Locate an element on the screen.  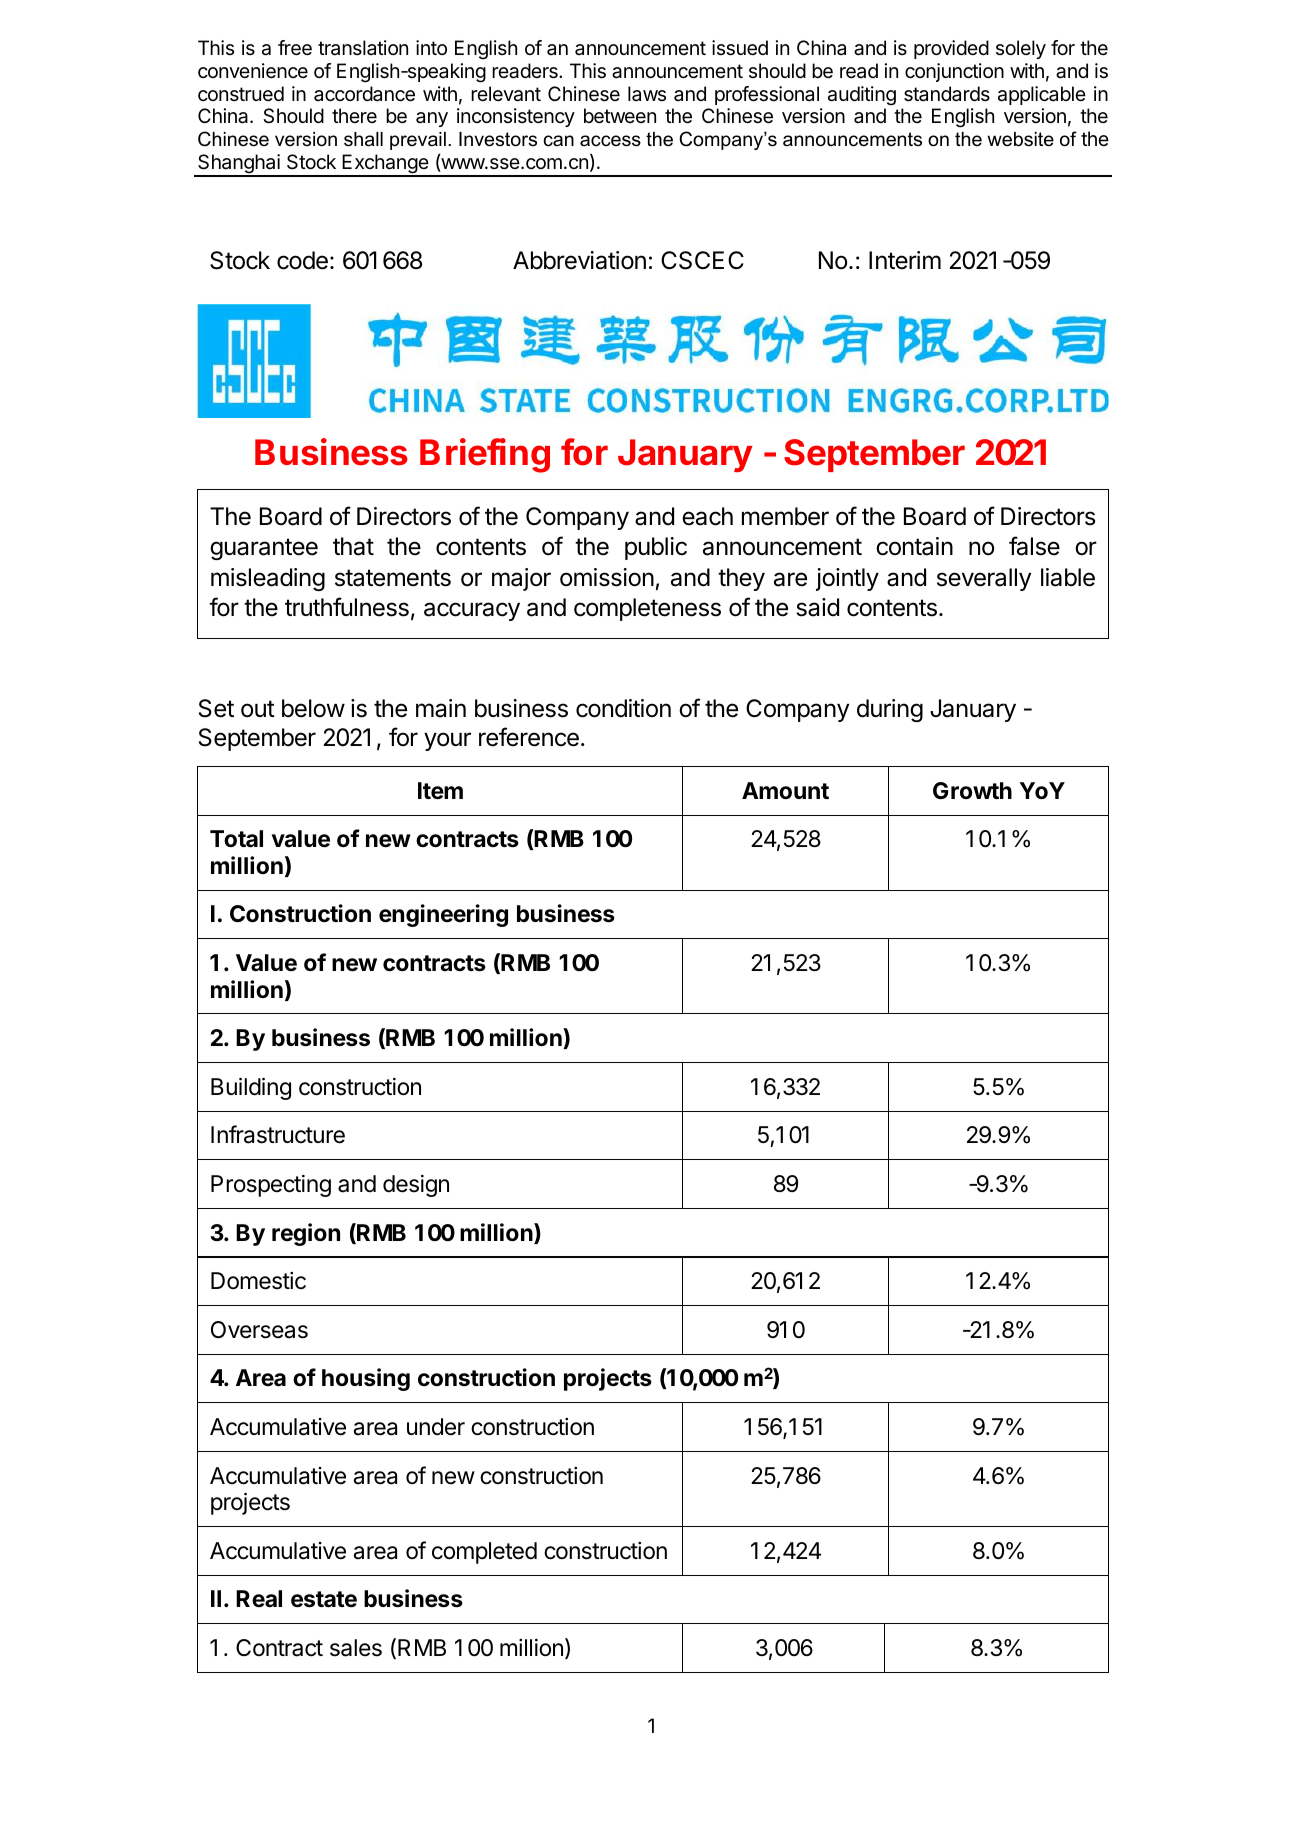
laws is located at coordinates (647, 93).
